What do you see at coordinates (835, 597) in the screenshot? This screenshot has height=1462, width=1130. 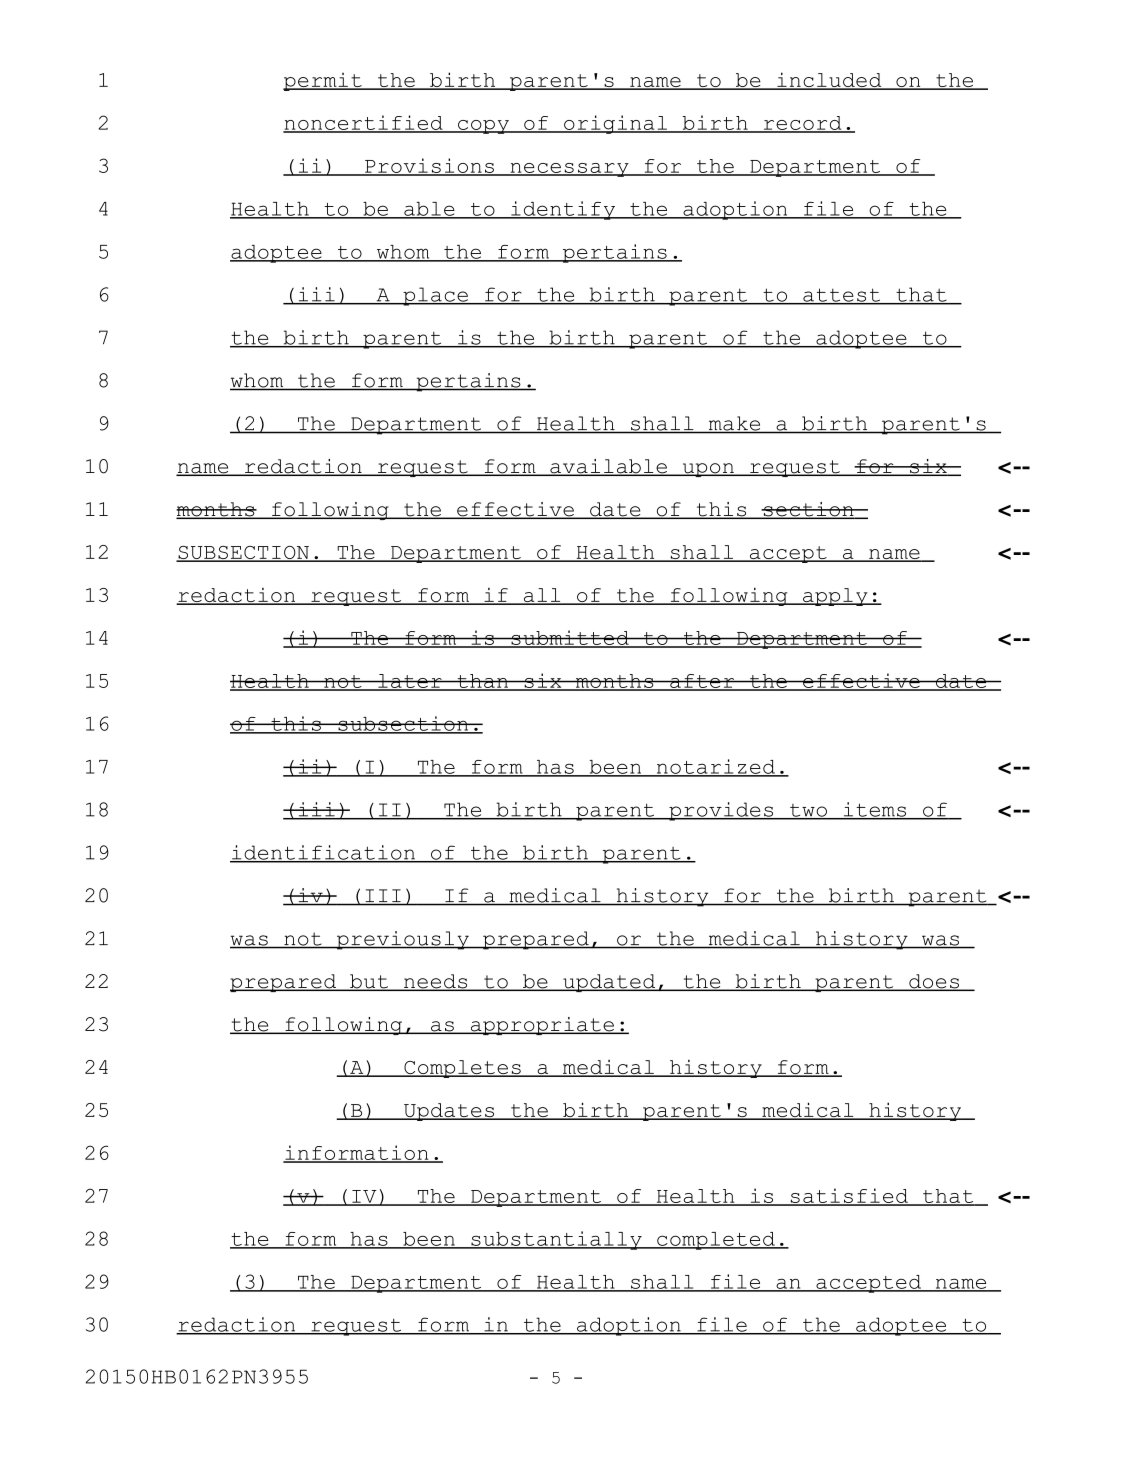 I see `apply` at bounding box center [835, 597].
